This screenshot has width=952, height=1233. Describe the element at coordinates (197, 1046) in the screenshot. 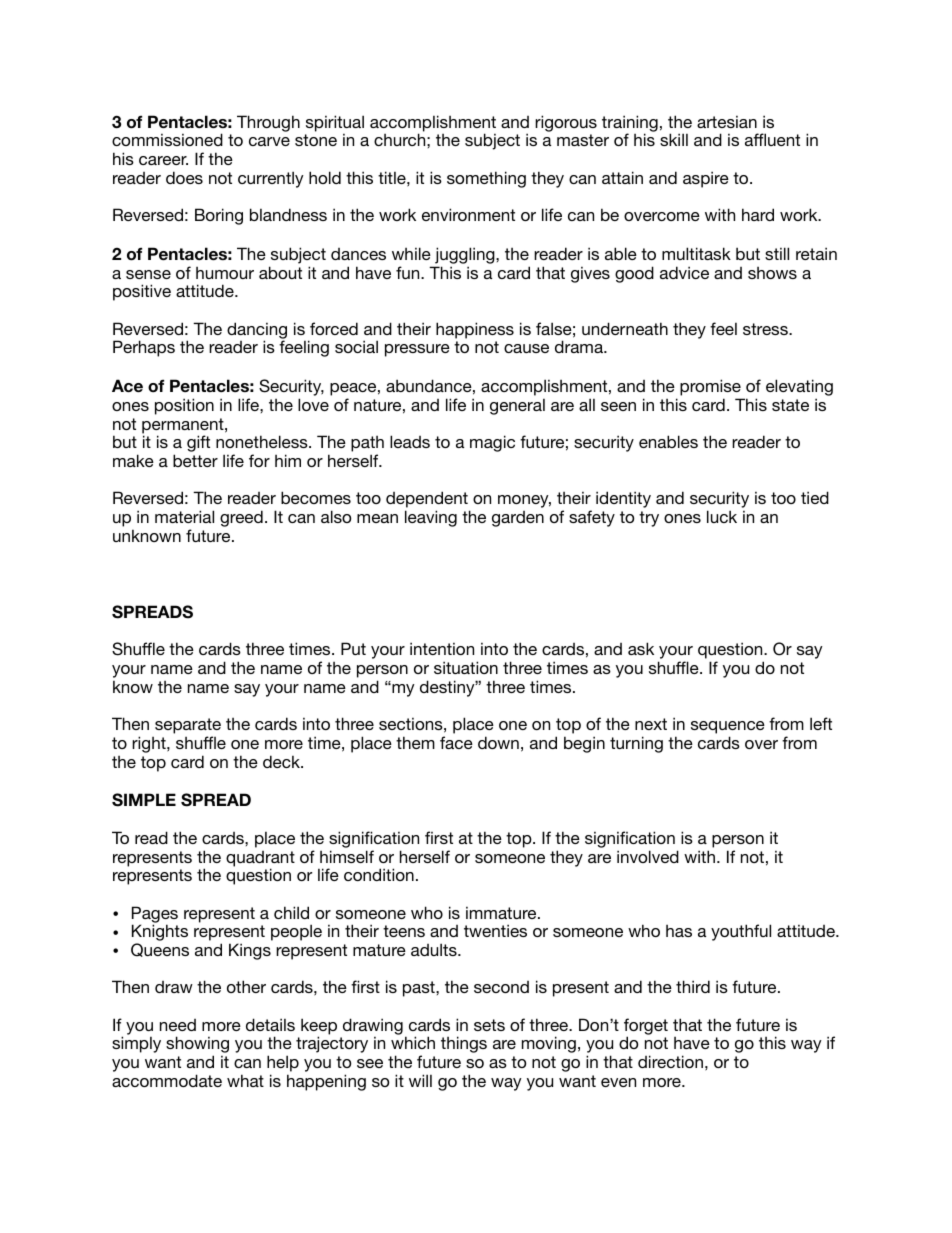

I see `showing` at that location.
